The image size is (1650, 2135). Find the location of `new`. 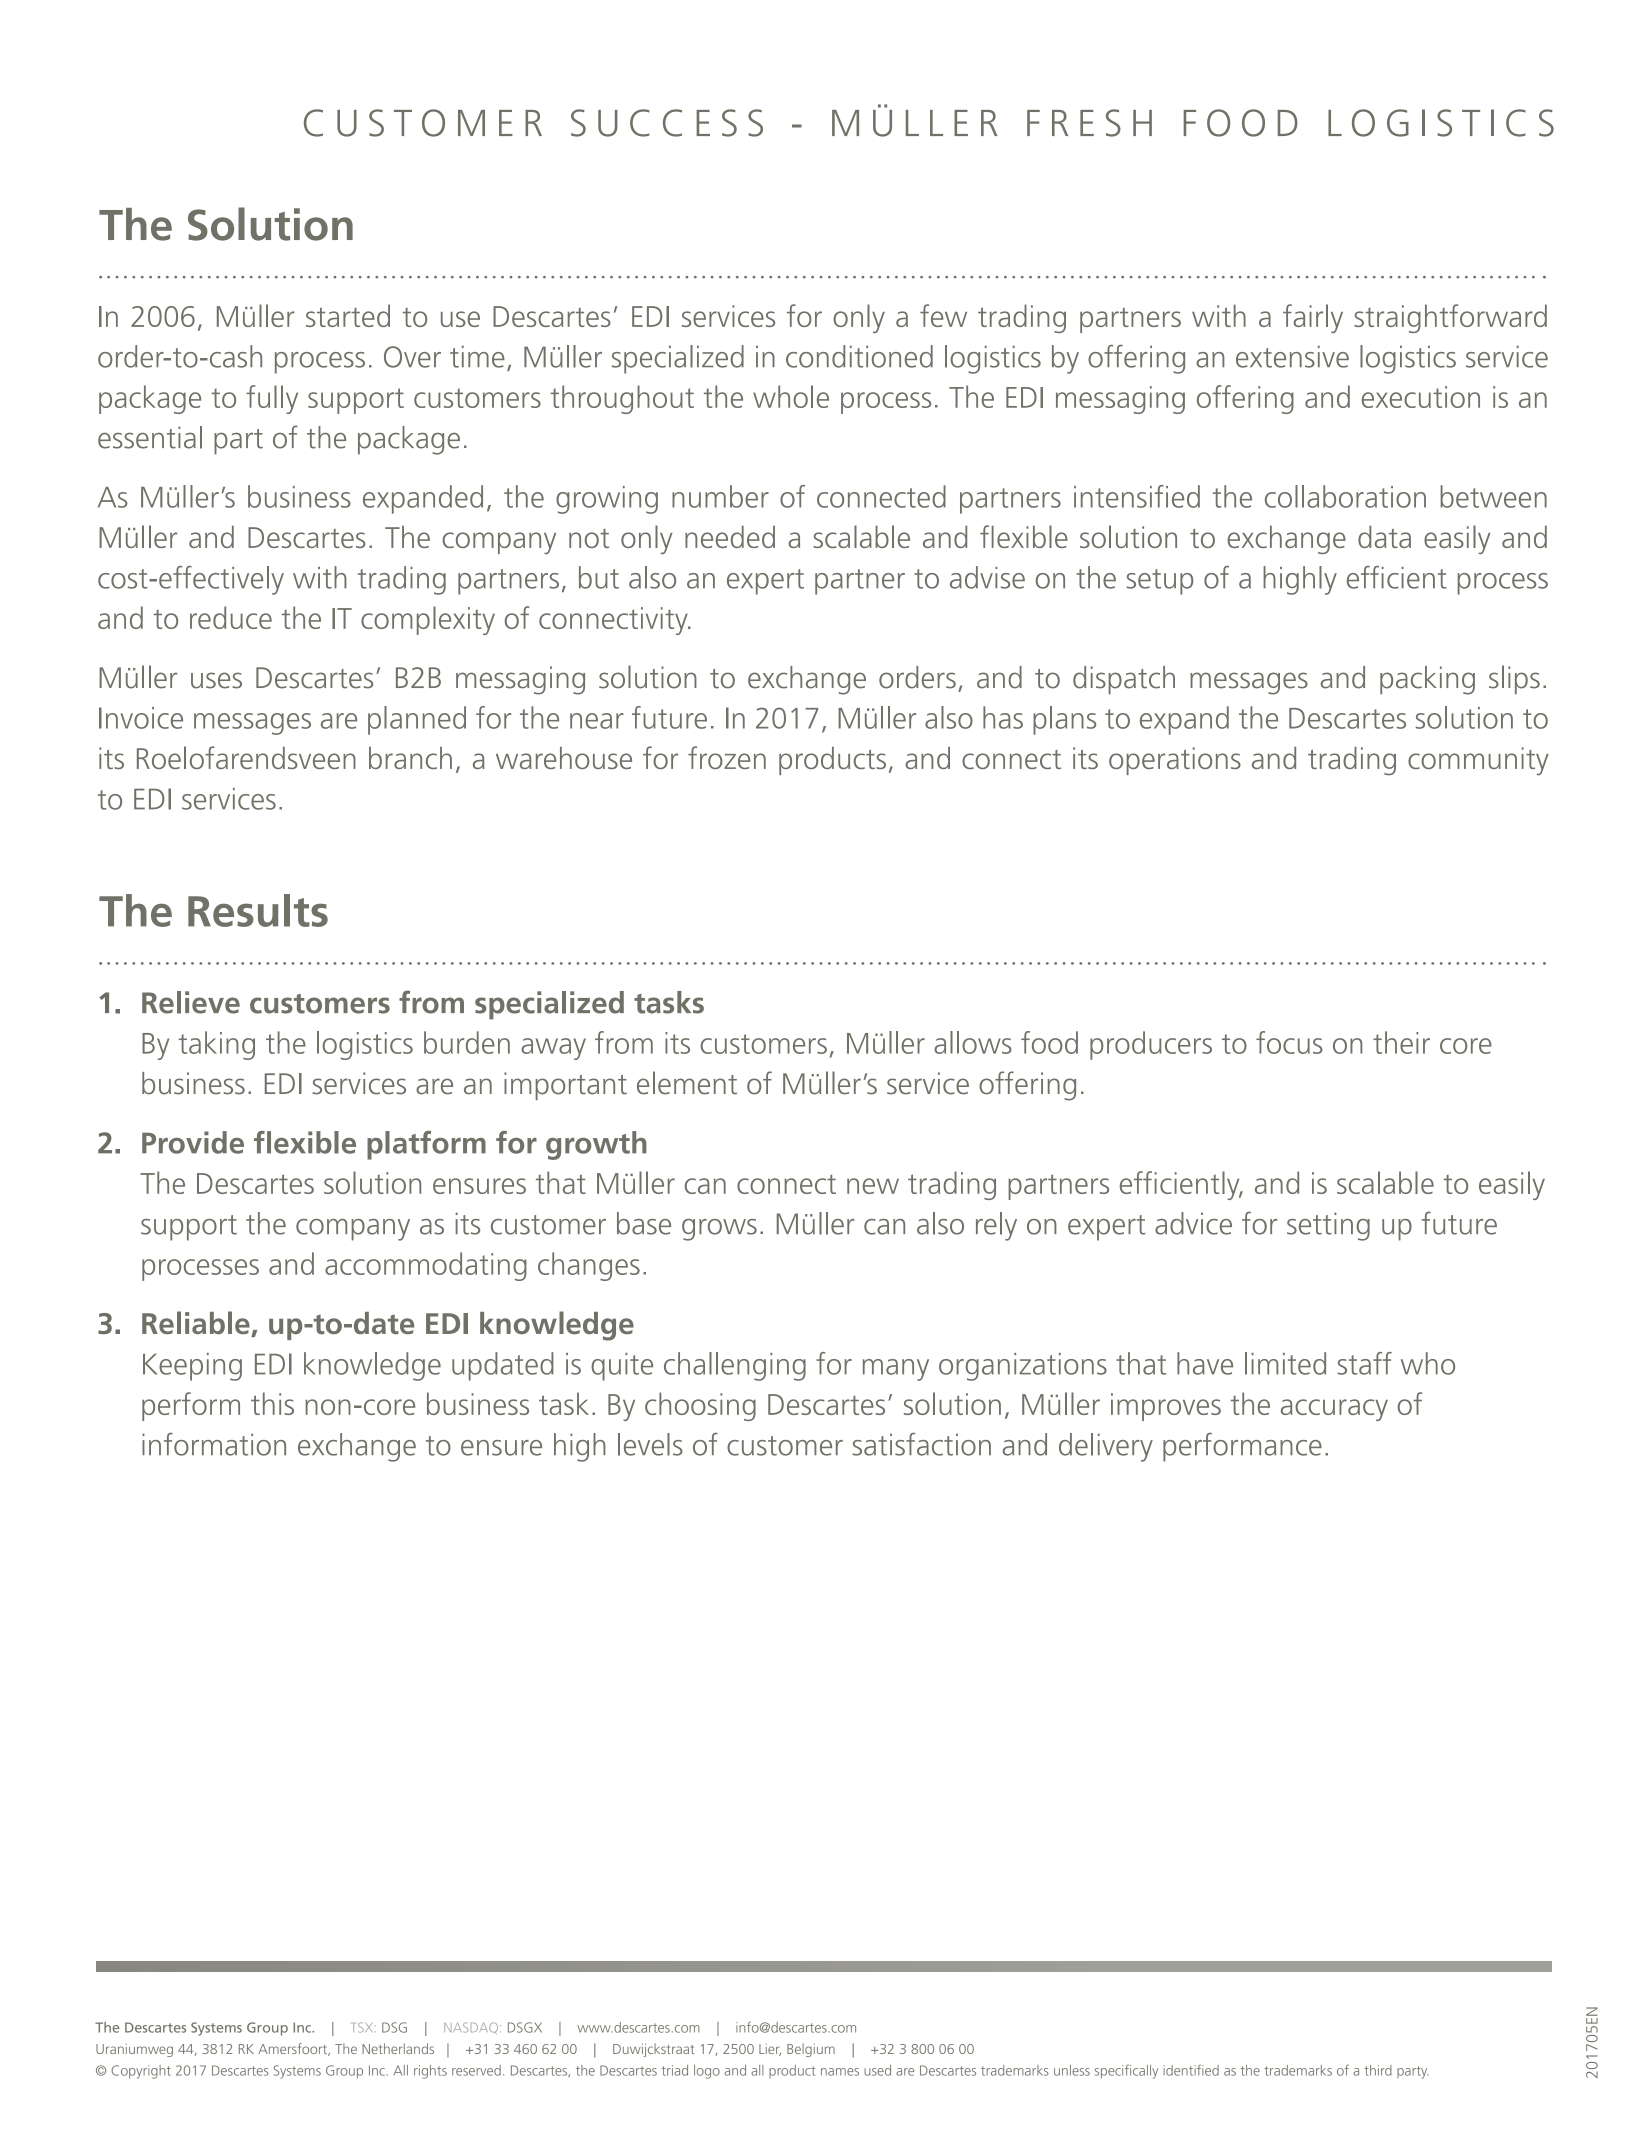

new is located at coordinates (873, 1186).
